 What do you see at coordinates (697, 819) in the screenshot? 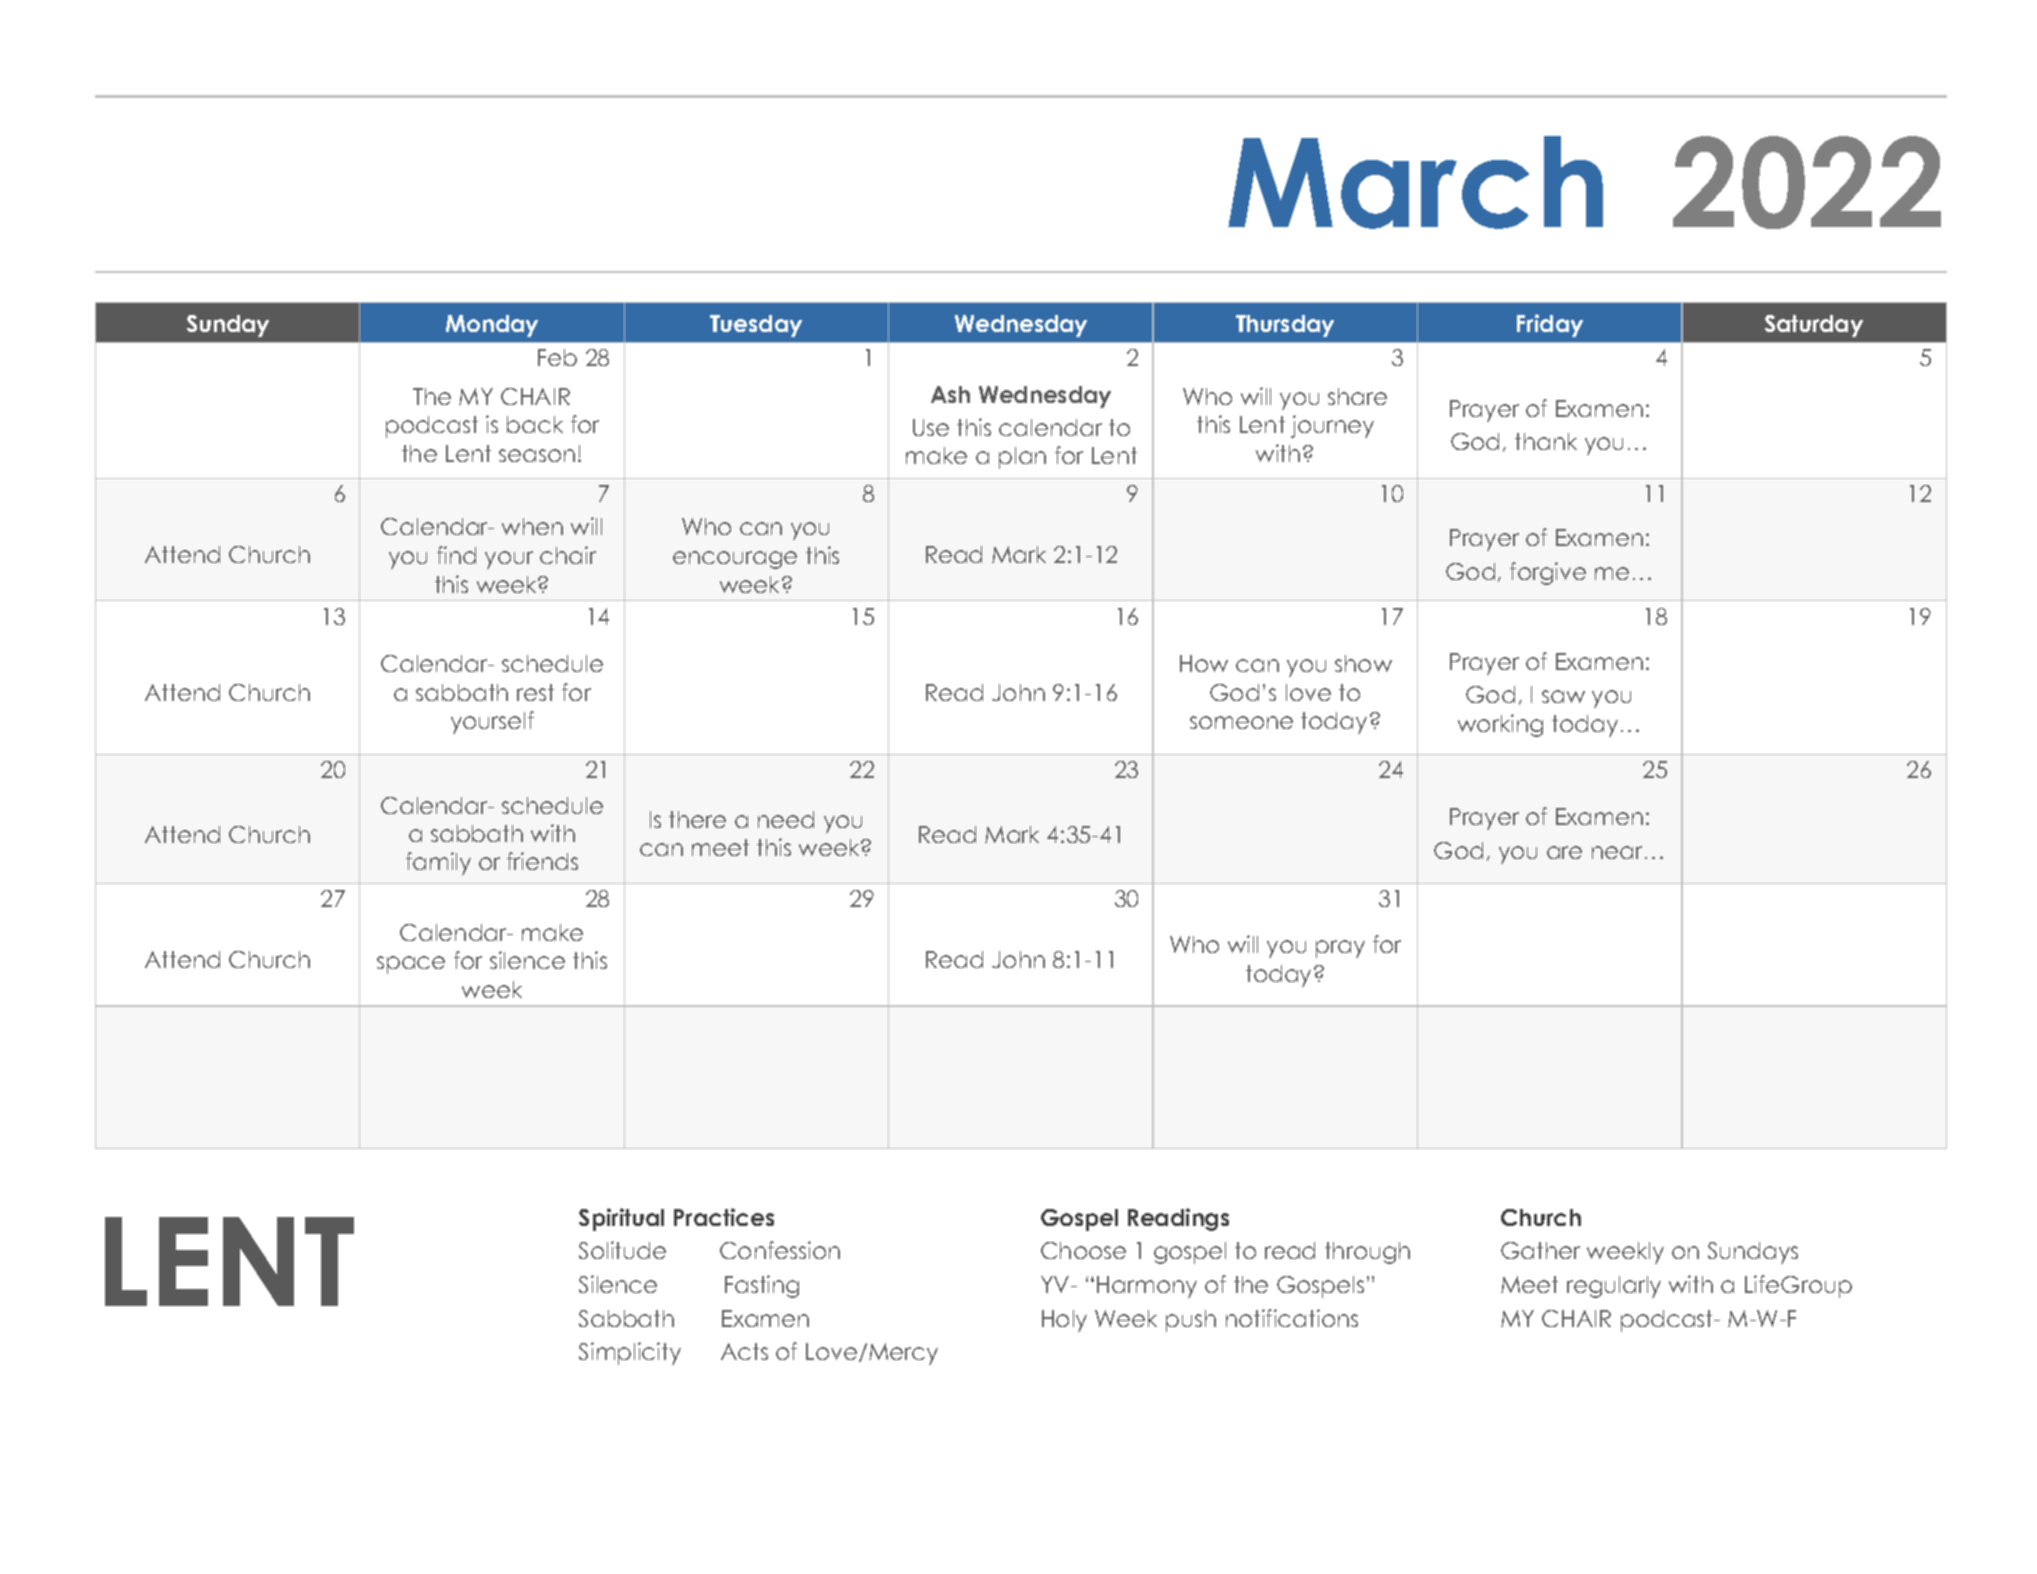
I see `there` at bounding box center [697, 819].
